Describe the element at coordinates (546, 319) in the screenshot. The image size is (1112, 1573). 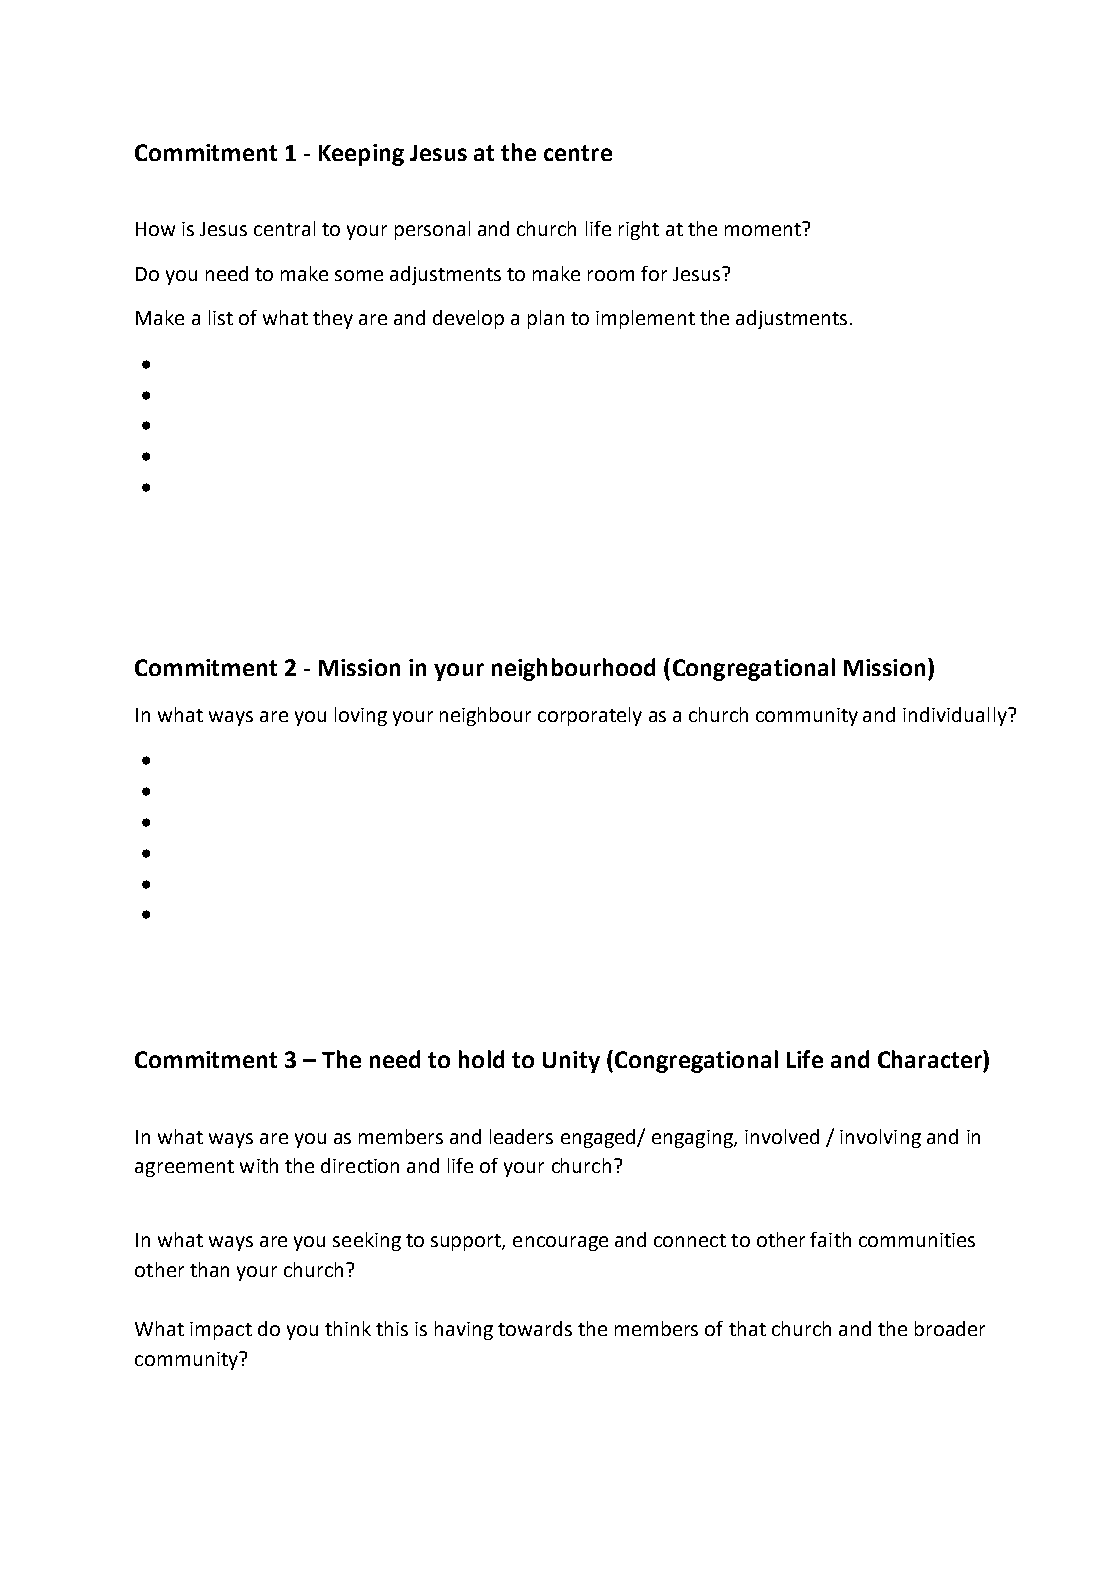
I see `plan` at that location.
